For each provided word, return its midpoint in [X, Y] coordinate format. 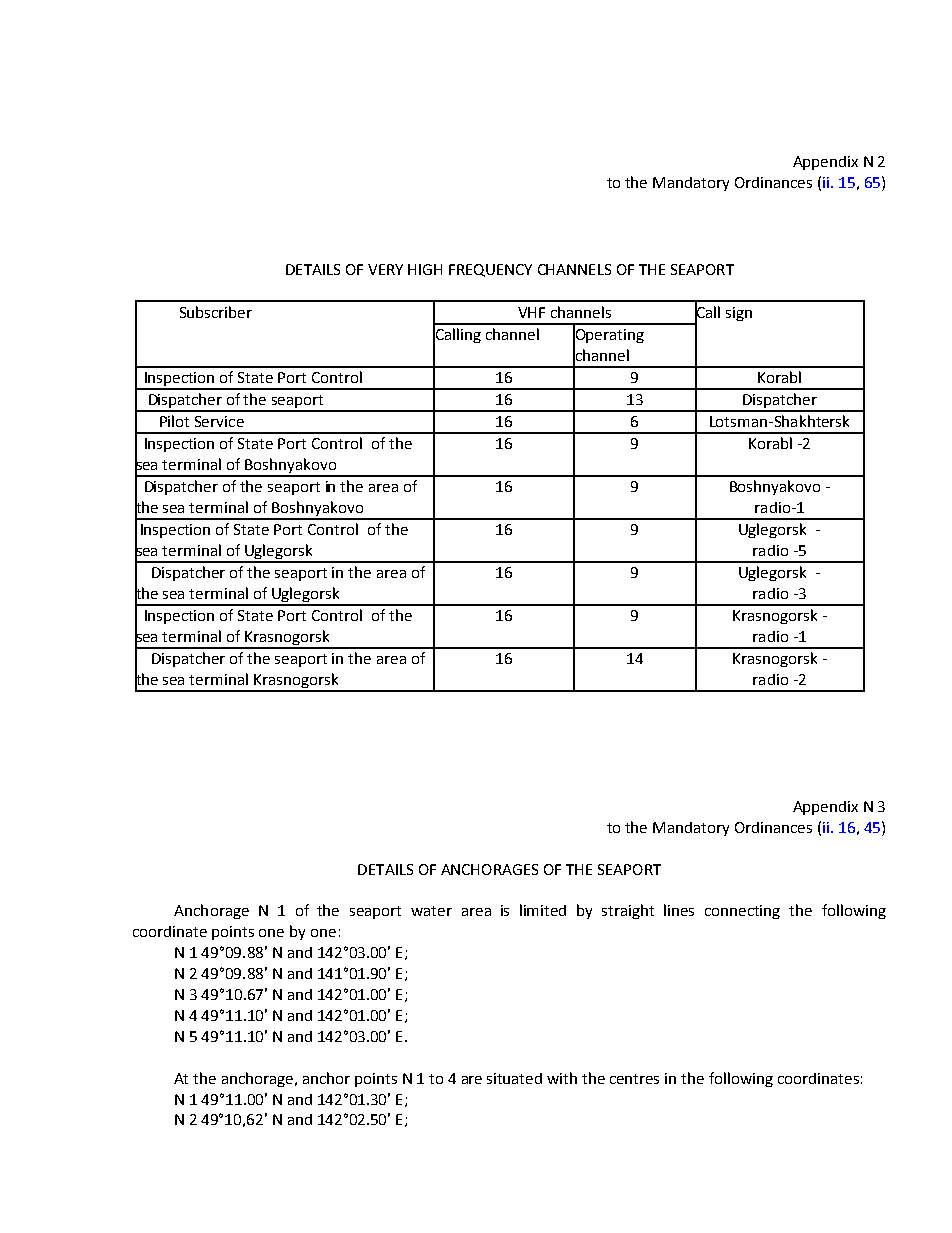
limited [543, 910]
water [431, 911]
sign [739, 314]
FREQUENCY [490, 270]
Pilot [174, 421]
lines [679, 910]
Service [219, 421]
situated [514, 1078]
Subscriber [216, 312]
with [562, 1078]
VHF [531, 312]
